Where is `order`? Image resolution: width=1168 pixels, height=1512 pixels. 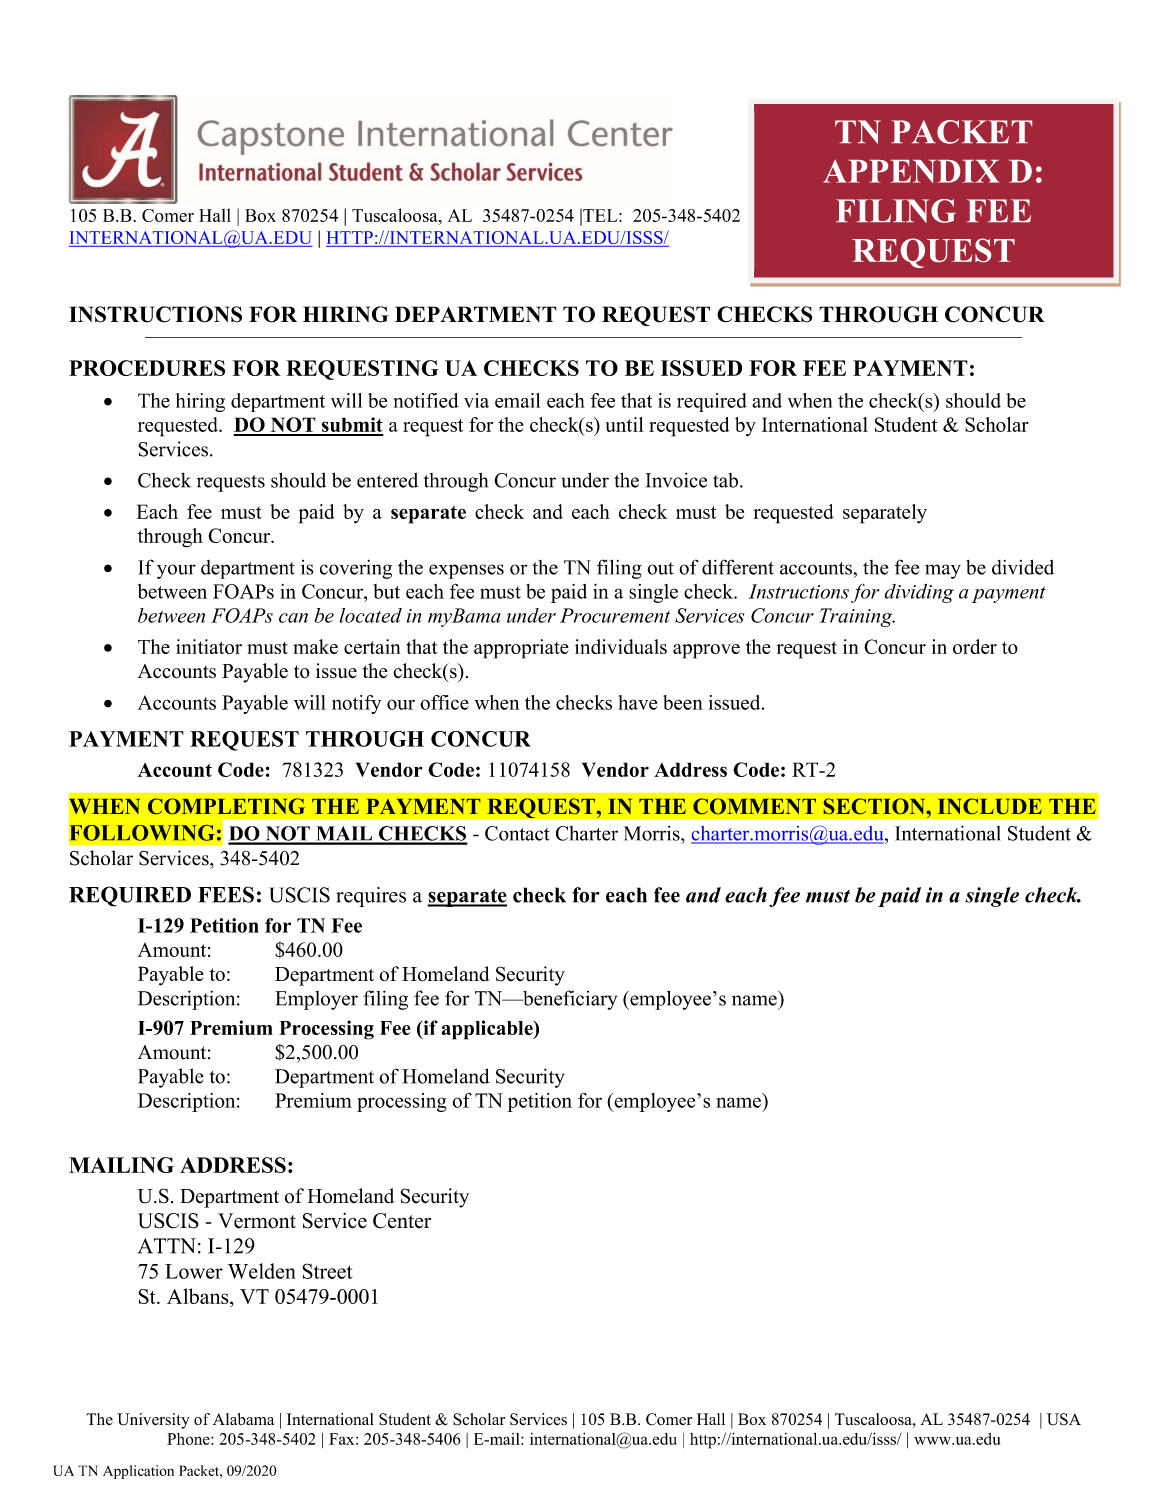 order is located at coordinates (975, 646).
